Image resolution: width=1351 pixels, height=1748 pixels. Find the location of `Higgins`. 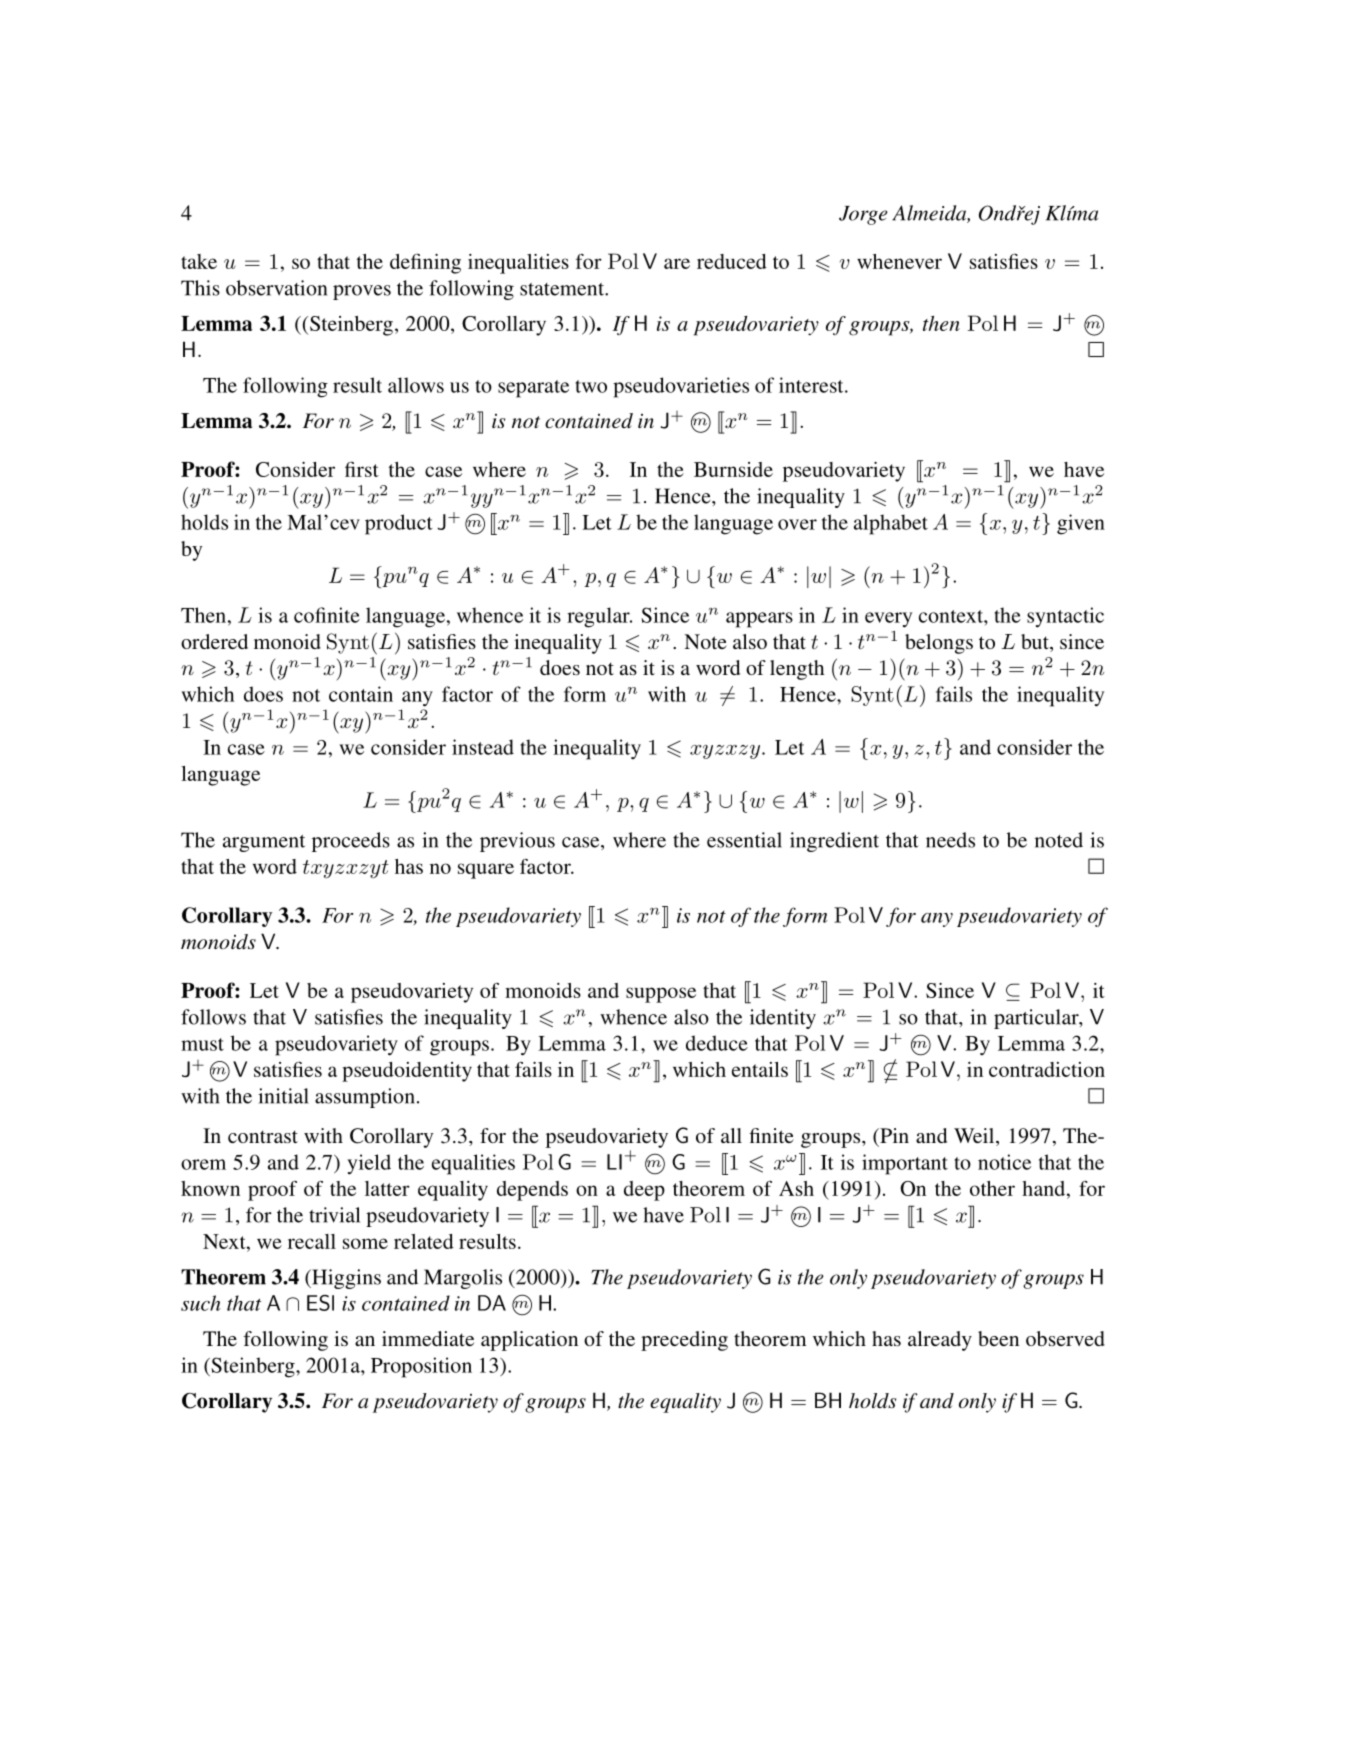

Higgins is located at coordinates (345, 1279).
